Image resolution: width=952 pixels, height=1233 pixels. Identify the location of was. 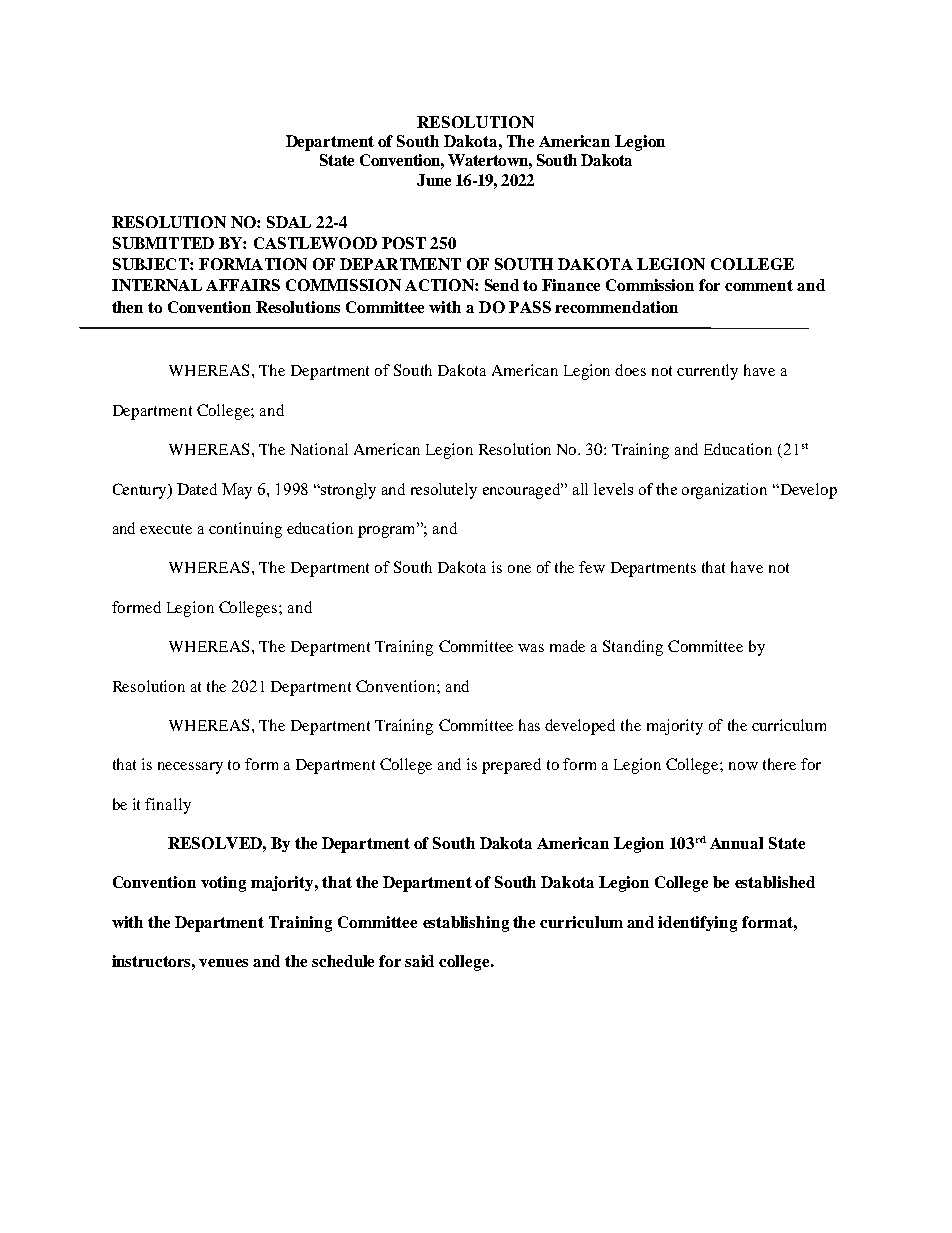
(531, 648).
